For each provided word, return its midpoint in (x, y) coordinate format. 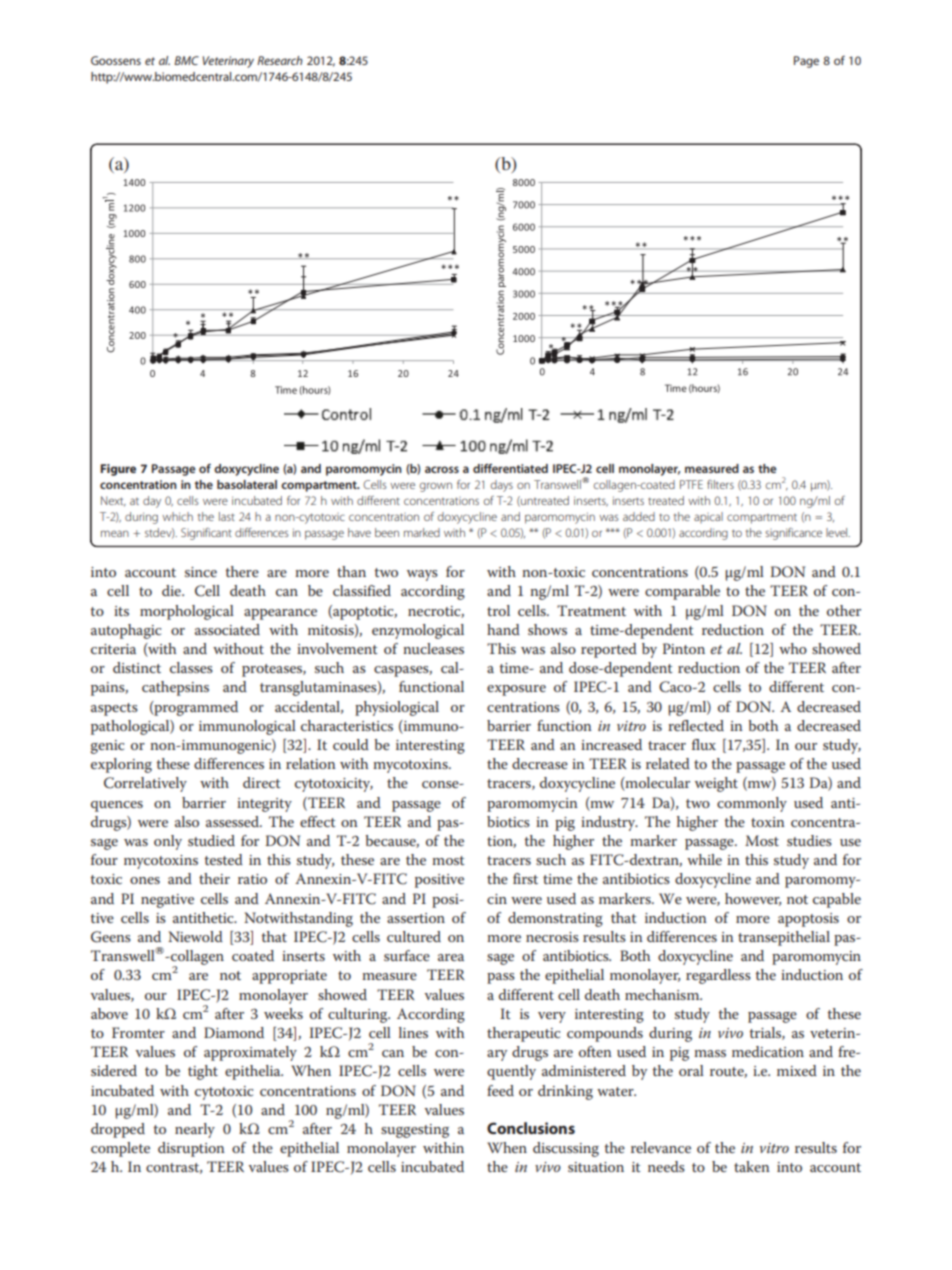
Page (806, 62)
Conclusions (531, 1128)
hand (503, 629)
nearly (195, 1130)
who (793, 648)
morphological (187, 612)
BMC (186, 60)
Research (280, 60)
